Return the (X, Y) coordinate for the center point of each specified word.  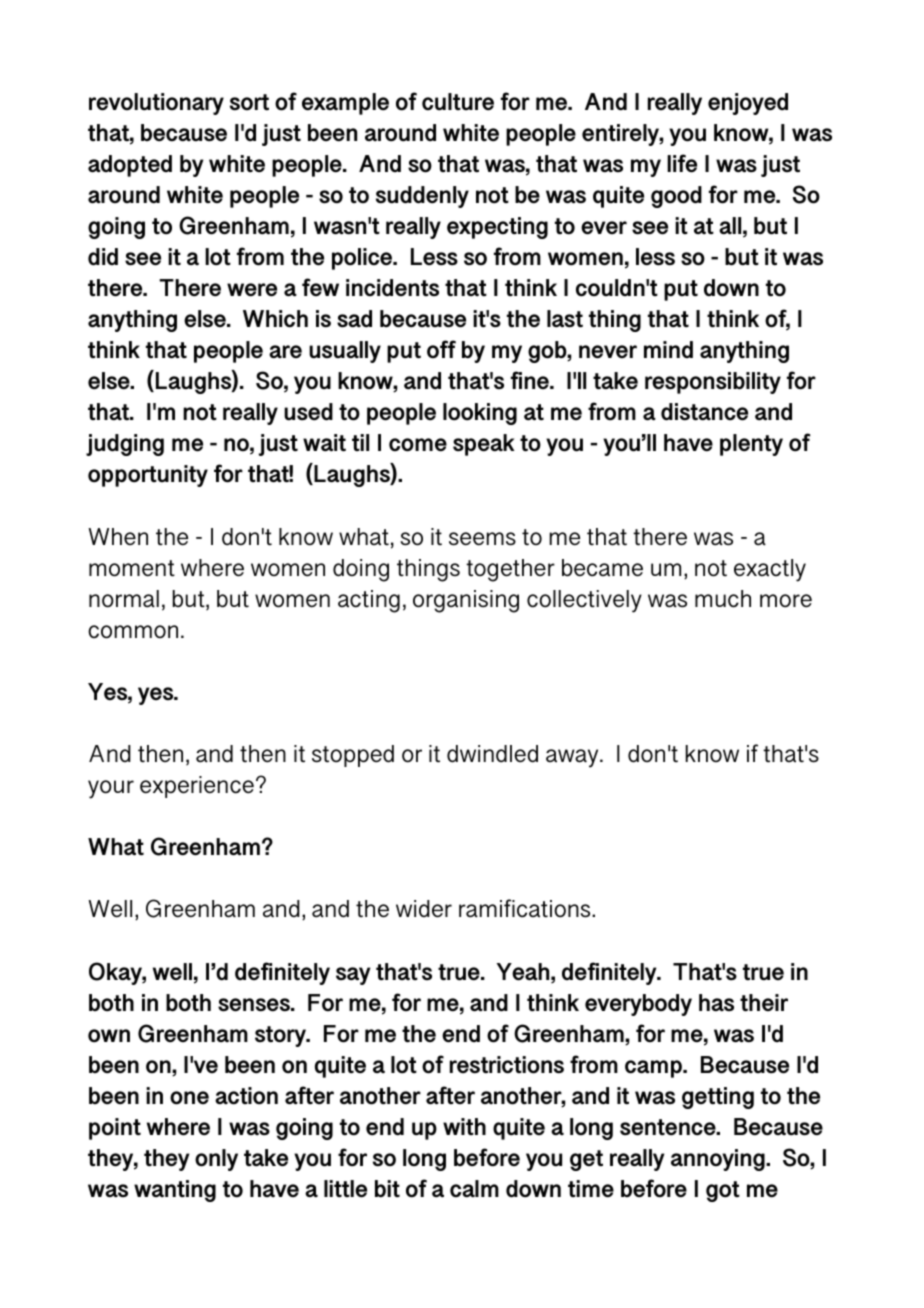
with (464, 1126)
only (216, 1160)
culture (458, 102)
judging (125, 445)
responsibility (713, 383)
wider (424, 909)
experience (197, 787)
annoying (719, 1160)
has (716, 1003)
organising (466, 601)
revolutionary (156, 104)
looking (480, 414)
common (133, 632)
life (682, 163)
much (723, 599)
